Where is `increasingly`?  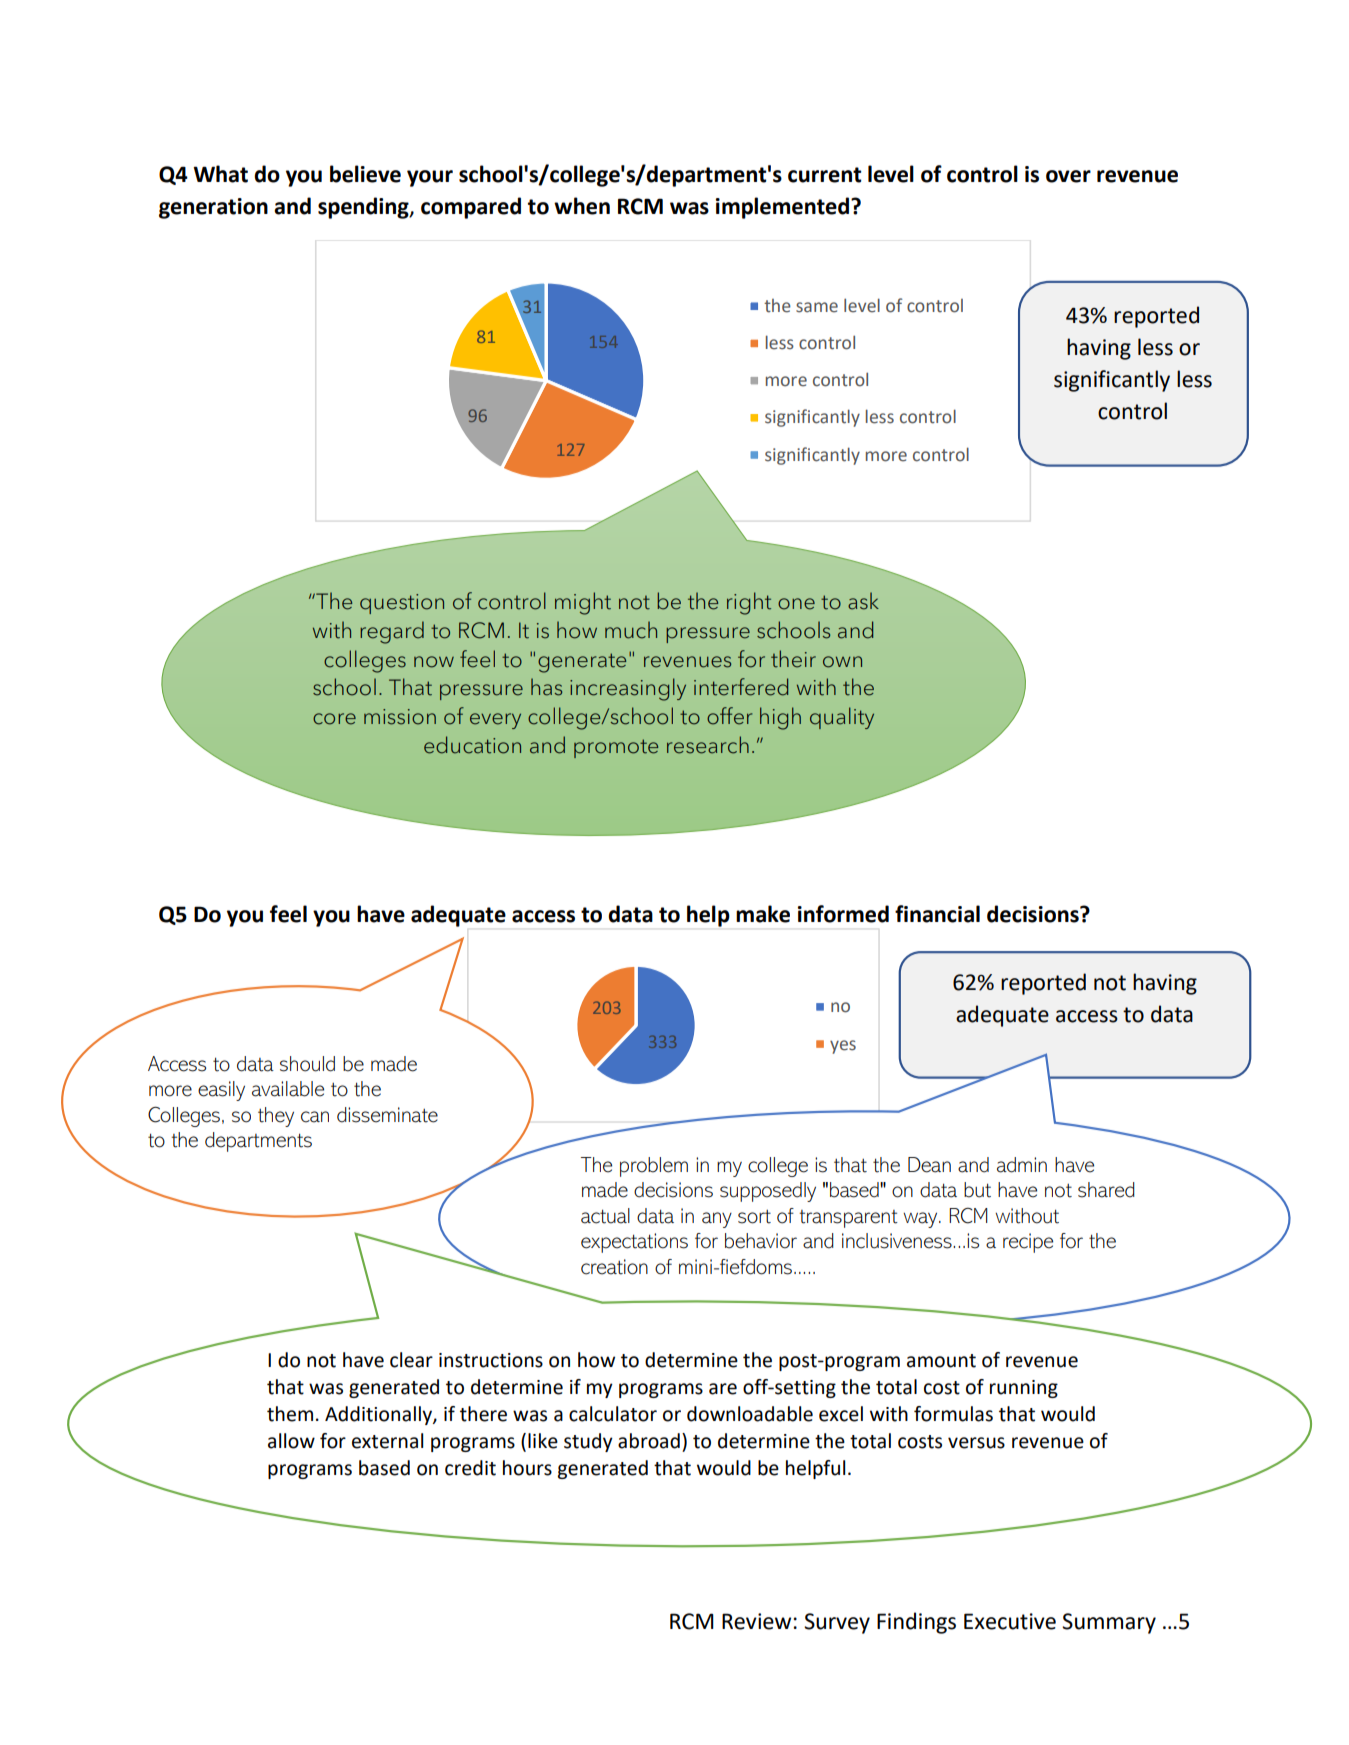
increasingly is located at coordinates (628, 689).
